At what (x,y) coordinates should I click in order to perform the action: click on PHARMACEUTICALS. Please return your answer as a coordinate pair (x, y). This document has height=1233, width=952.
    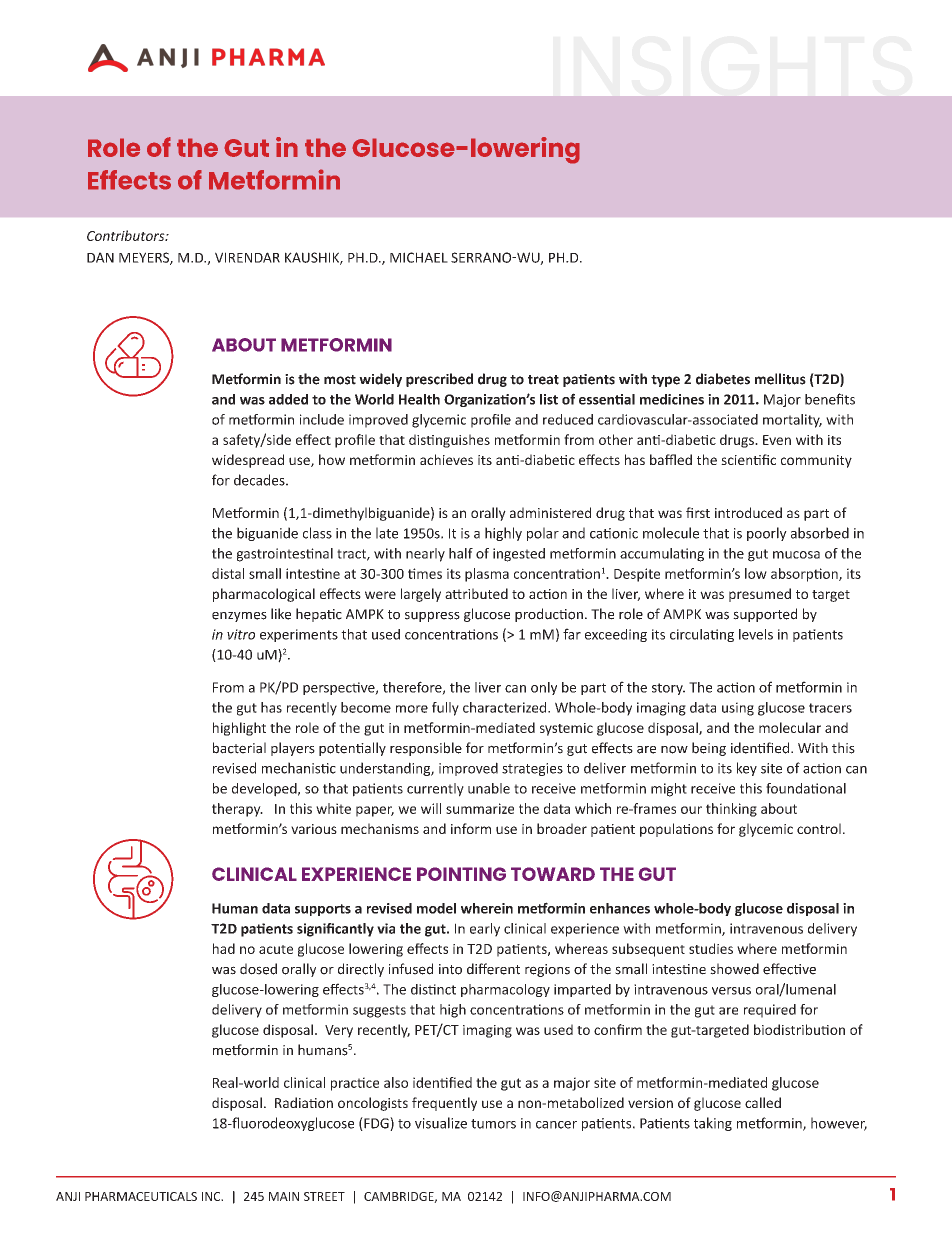
    Looking at the image, I should click on (141, 1196).
